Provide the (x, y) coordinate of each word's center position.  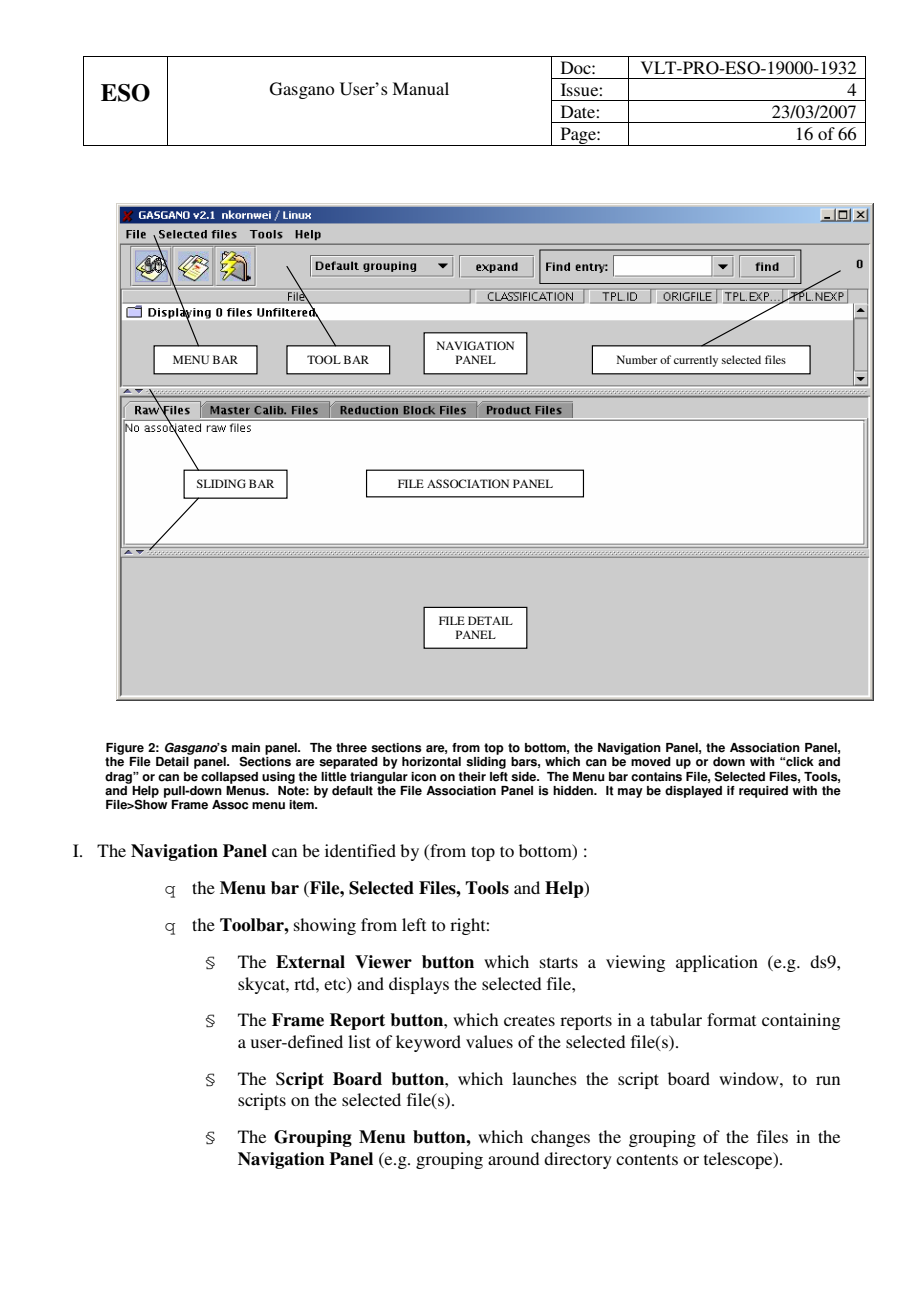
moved (651, 762)
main (246, 748)
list (359, 1041)
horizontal (431, 762)
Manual (420, 88)
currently (696, 361)
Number (637, 359)
